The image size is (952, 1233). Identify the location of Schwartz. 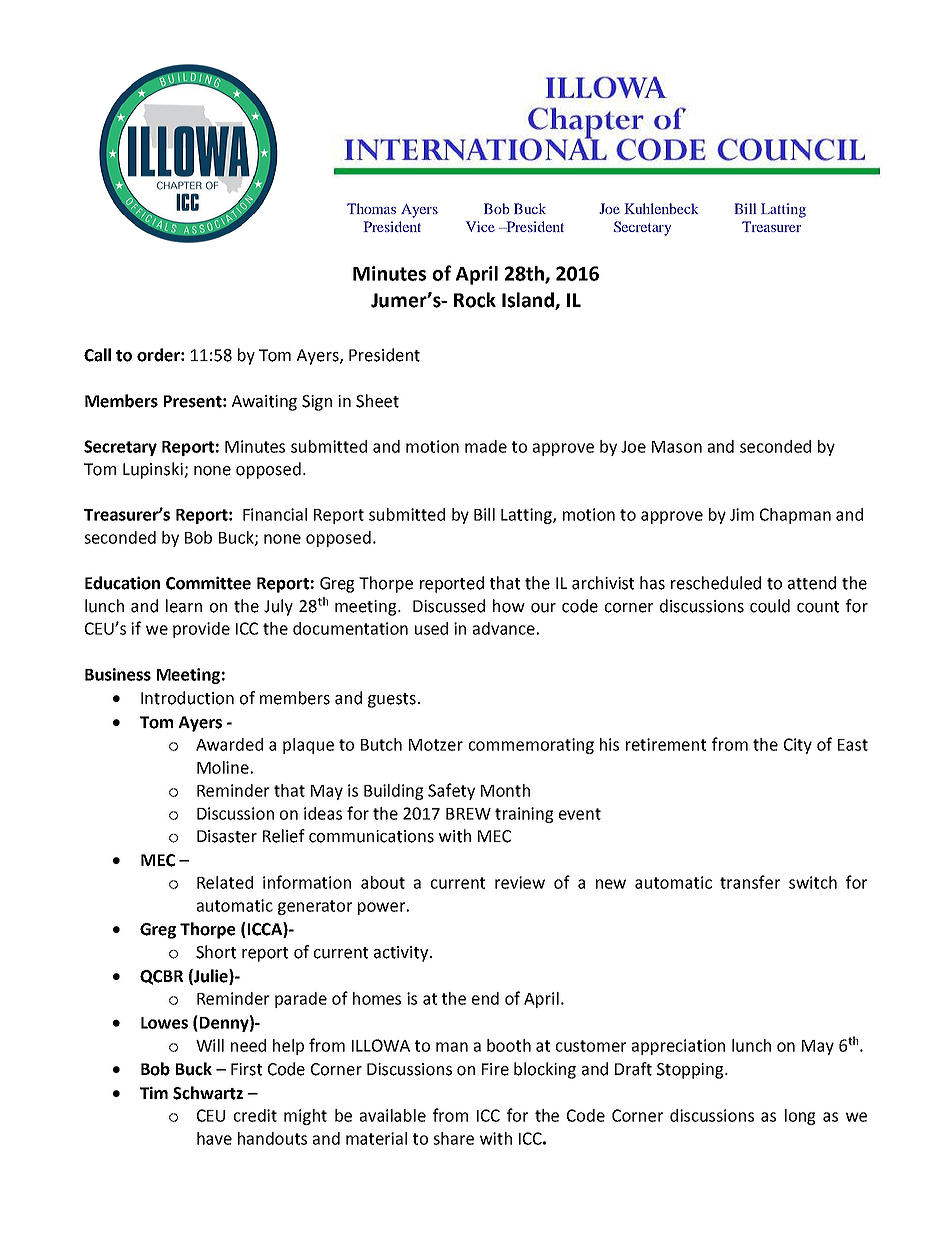
(208, 1093).
